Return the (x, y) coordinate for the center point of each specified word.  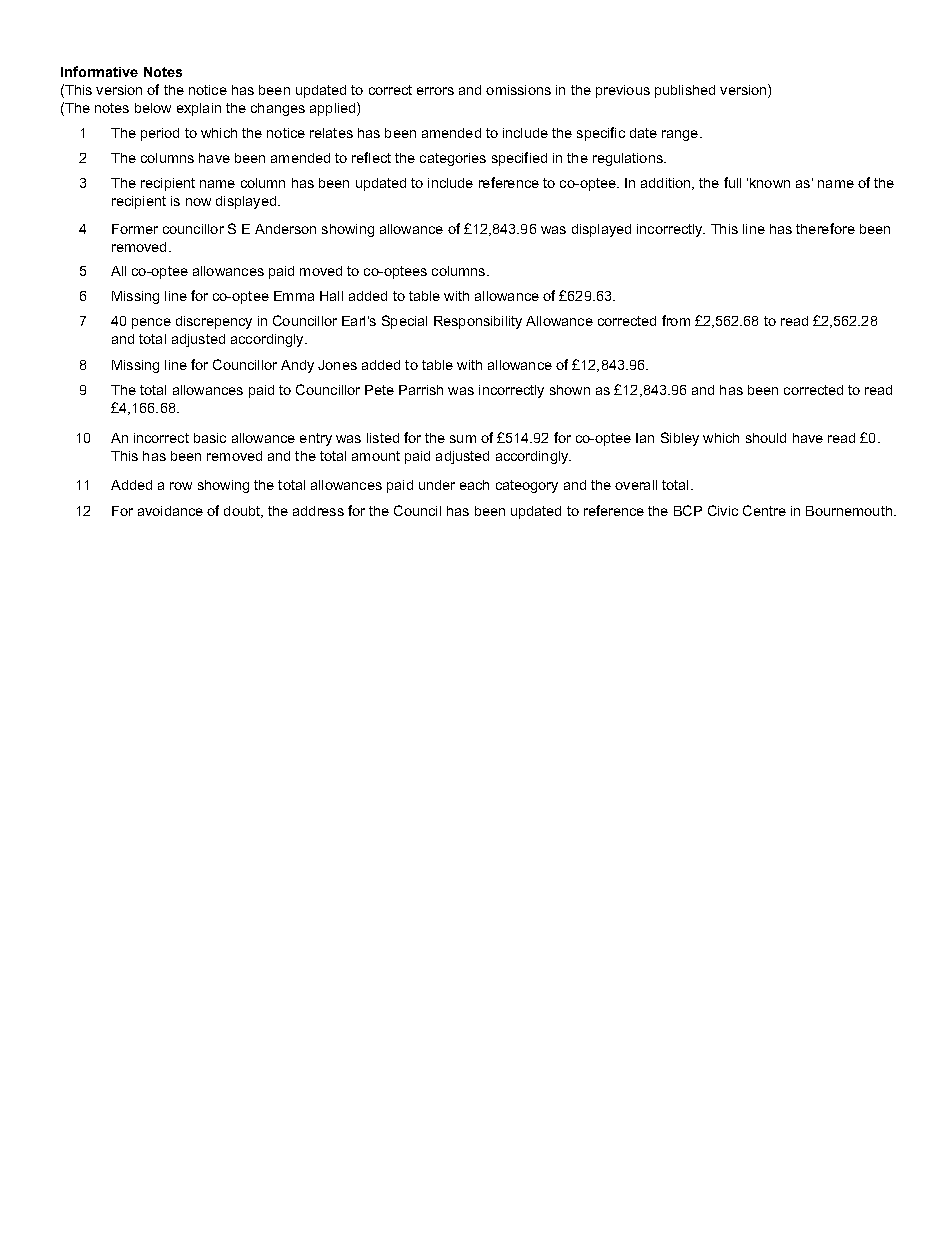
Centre (764, 510)
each (474, 485)
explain (199, 109)
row (181, 486)
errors (435, 91)
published (685, 91)
